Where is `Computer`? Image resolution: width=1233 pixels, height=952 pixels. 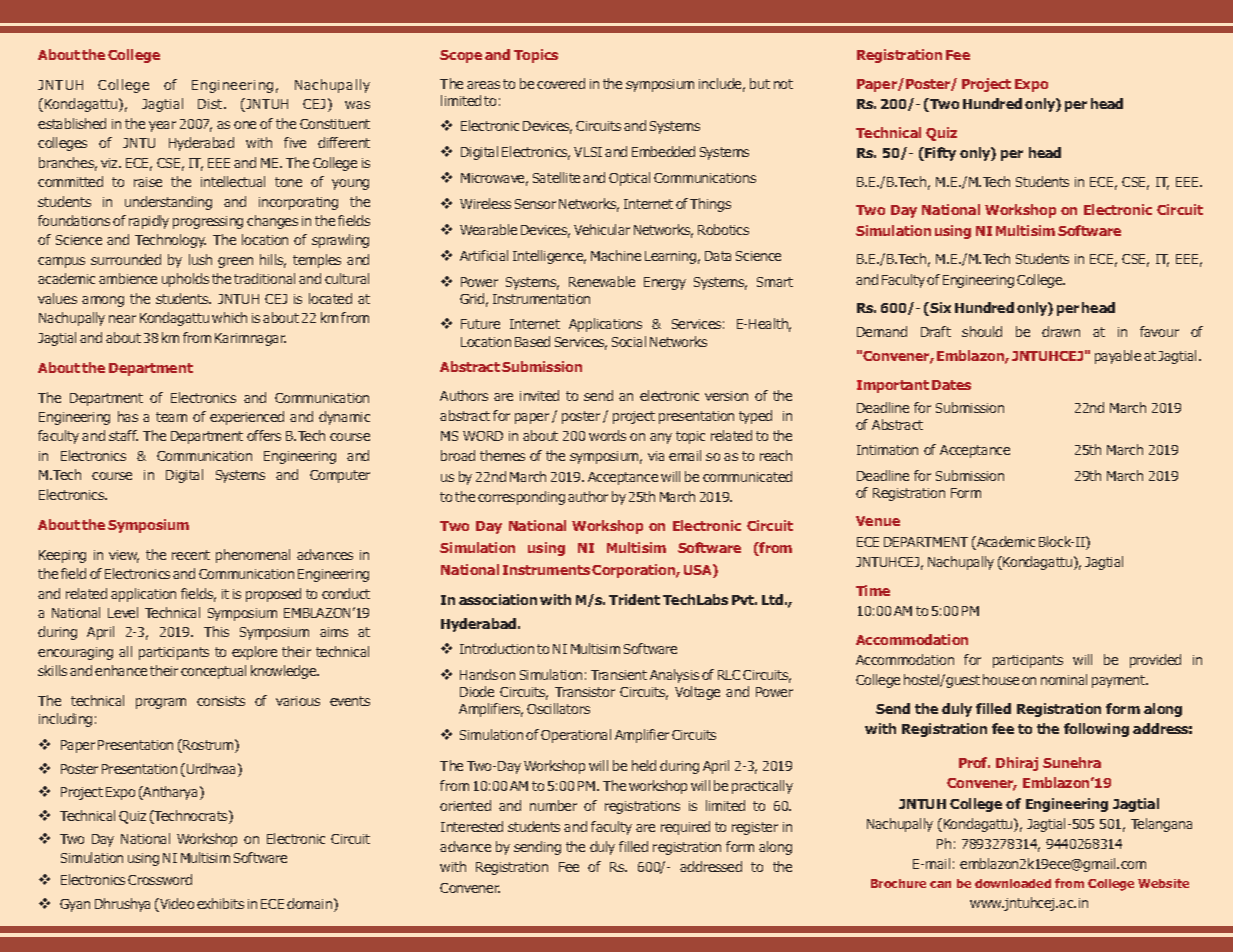
Computer is located at coordinates (340, 476).
